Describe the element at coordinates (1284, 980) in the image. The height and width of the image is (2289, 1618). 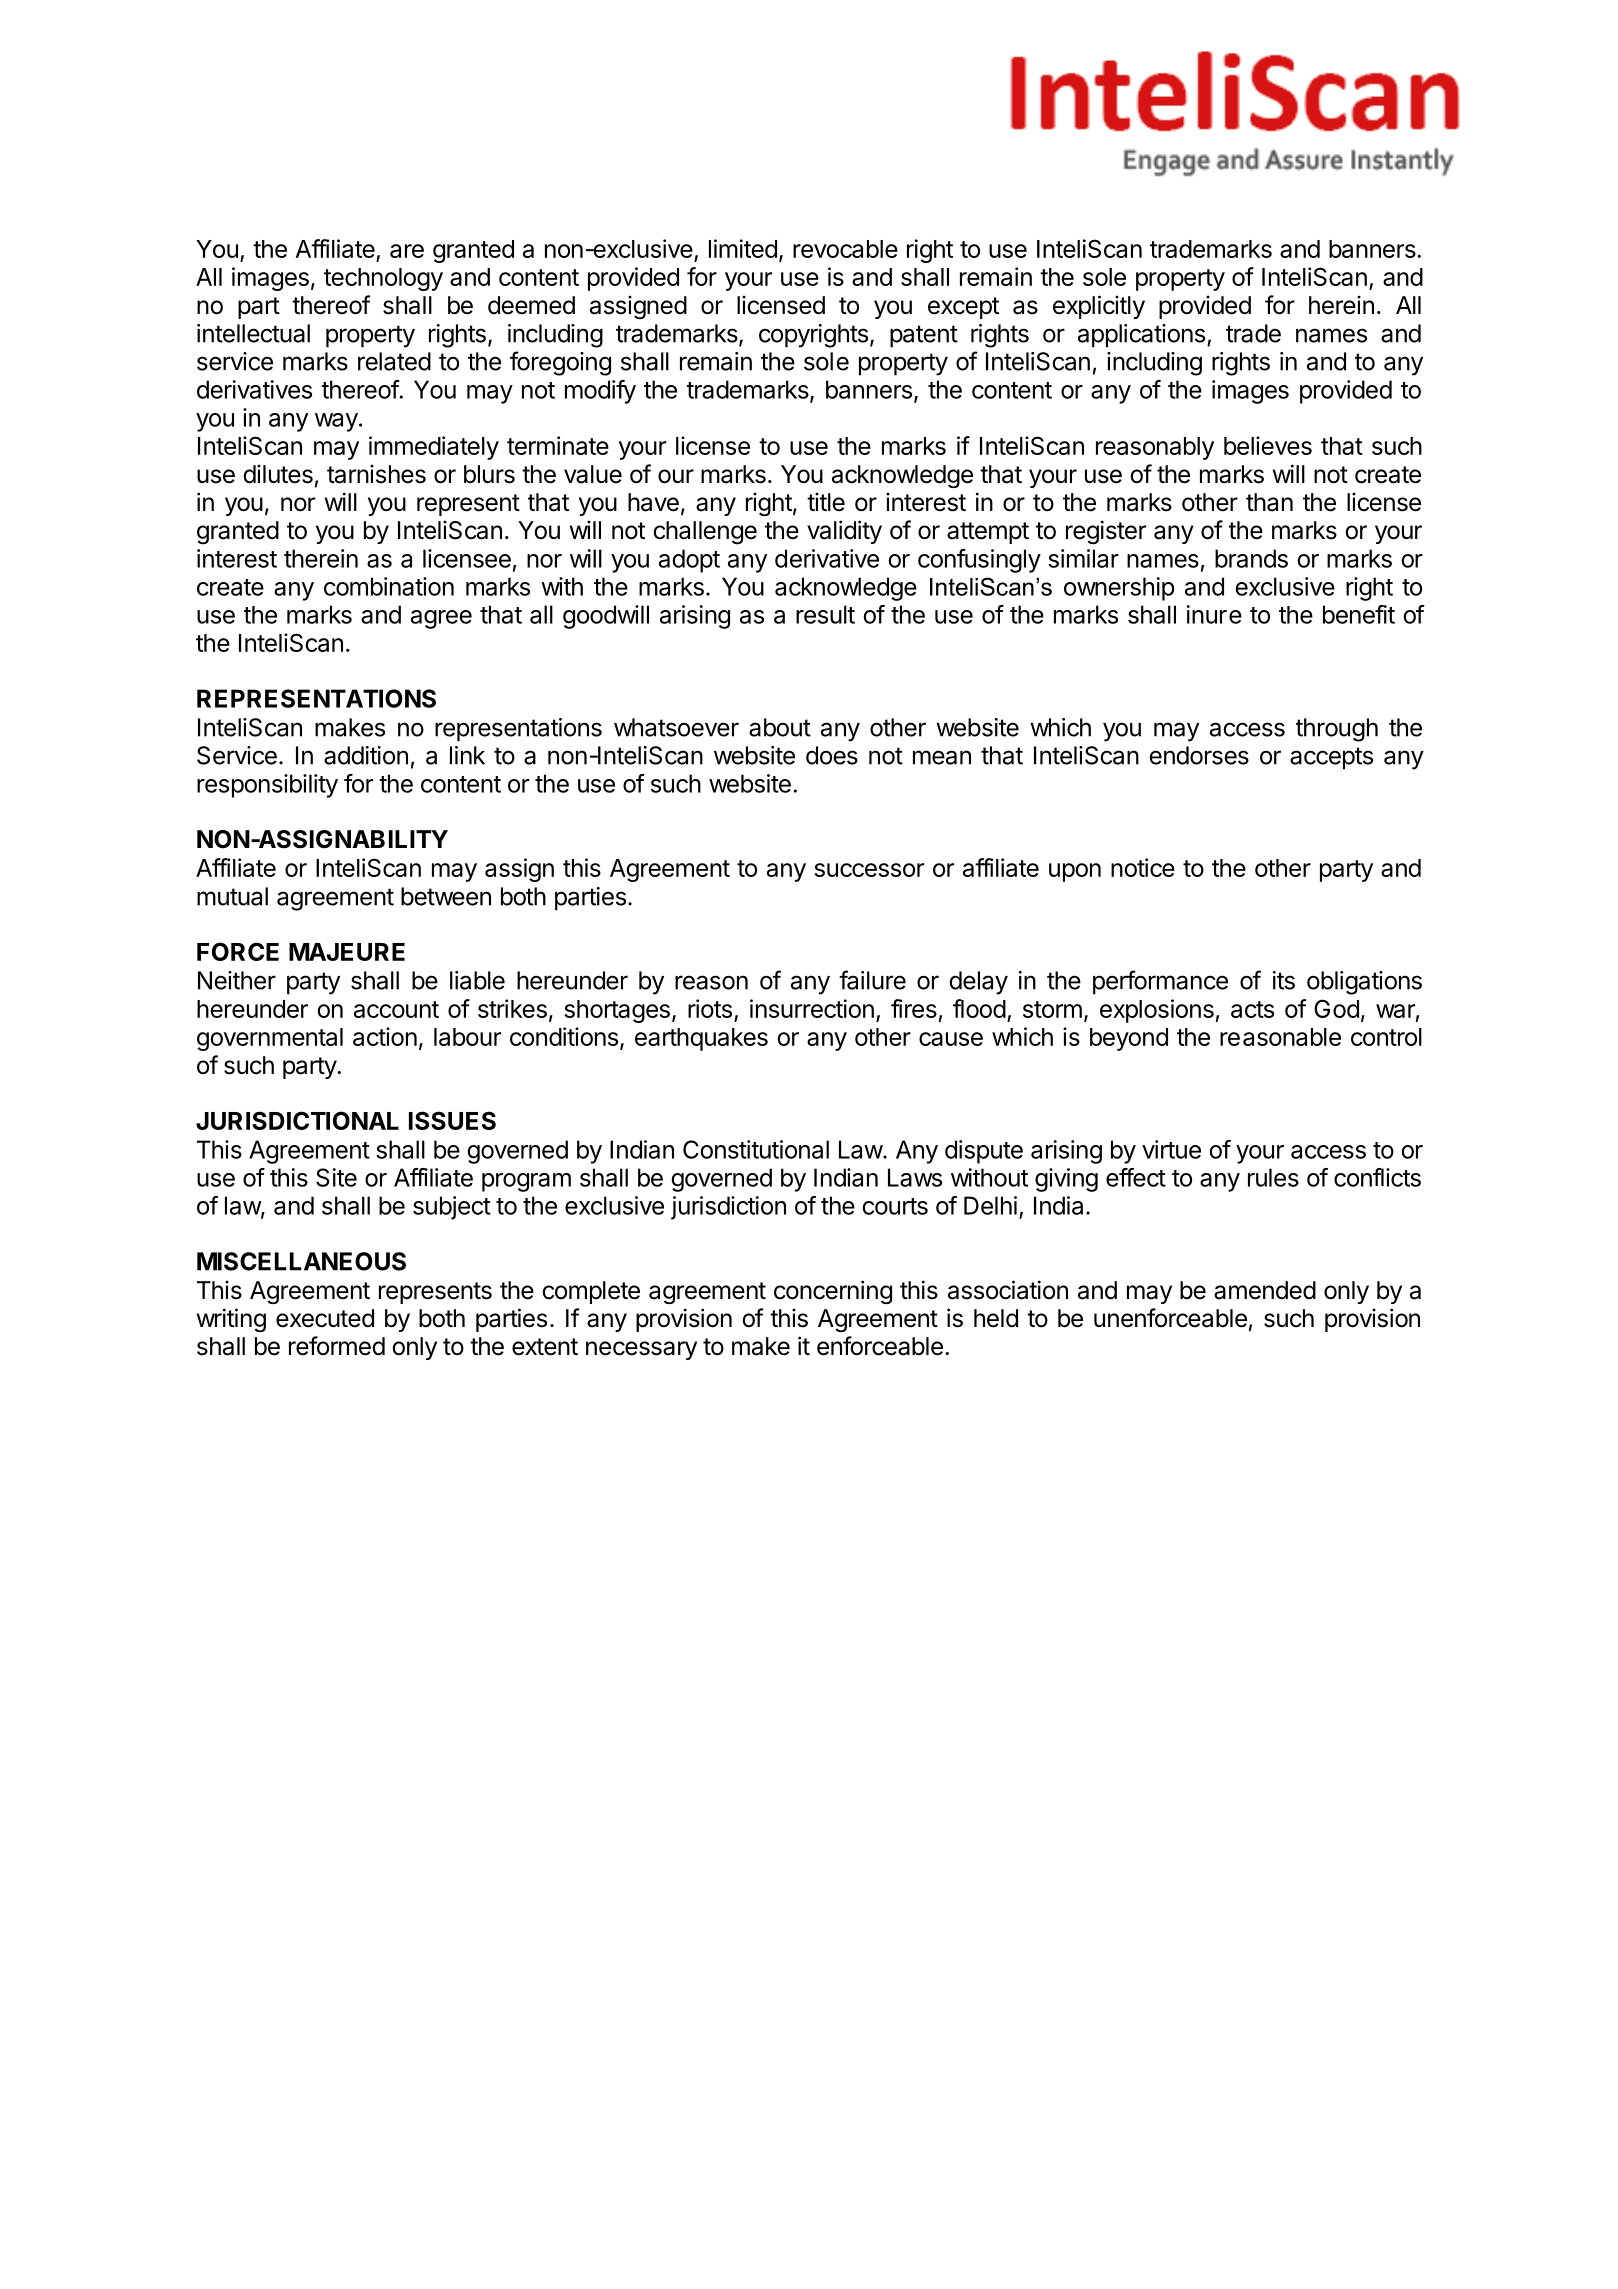
I see `its` at that location.
